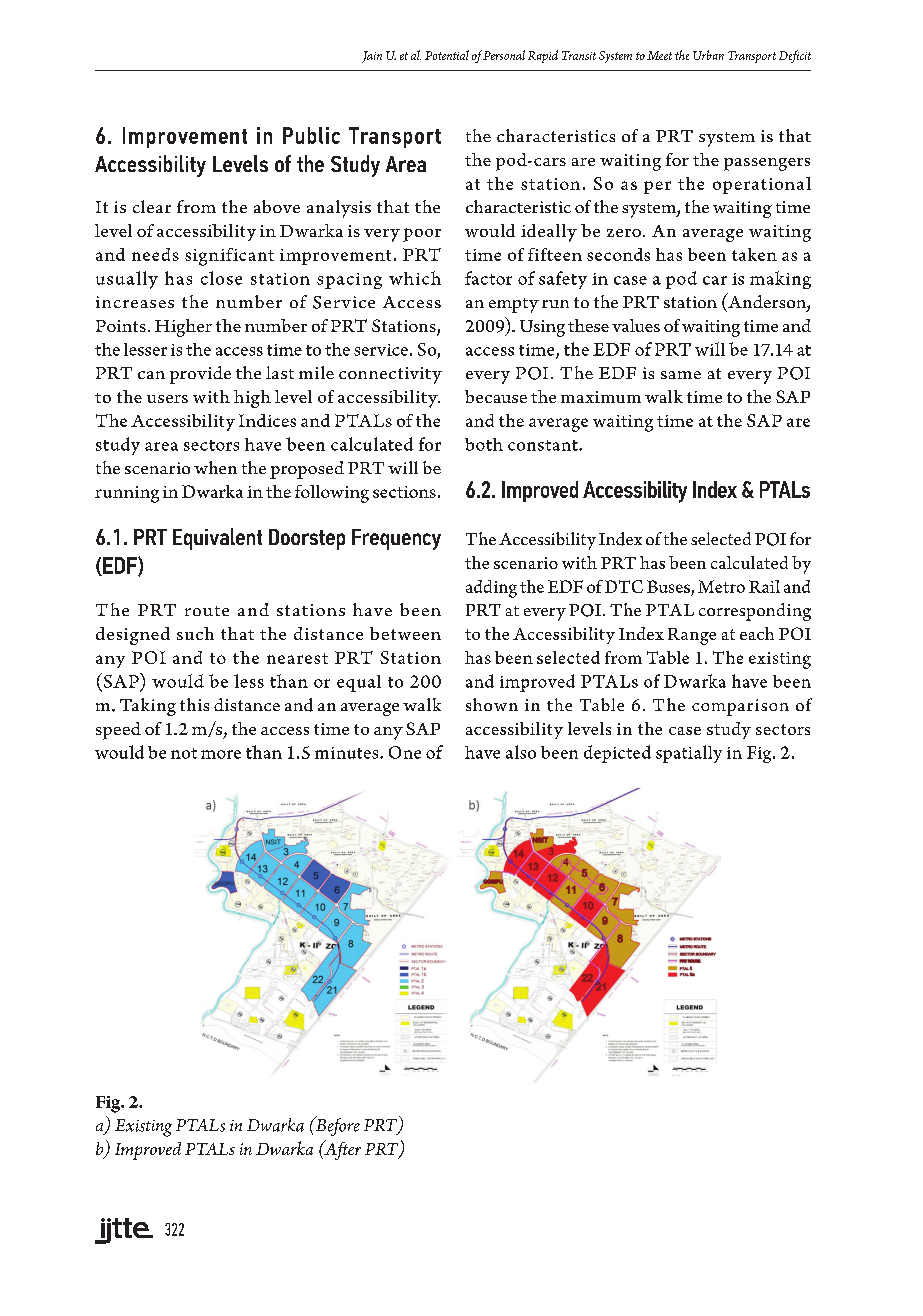 This image has width=923, height=1316. What do you see at coordinates (689, 754) in the image?
I see `spatially` at bounding box center [689, 754].
